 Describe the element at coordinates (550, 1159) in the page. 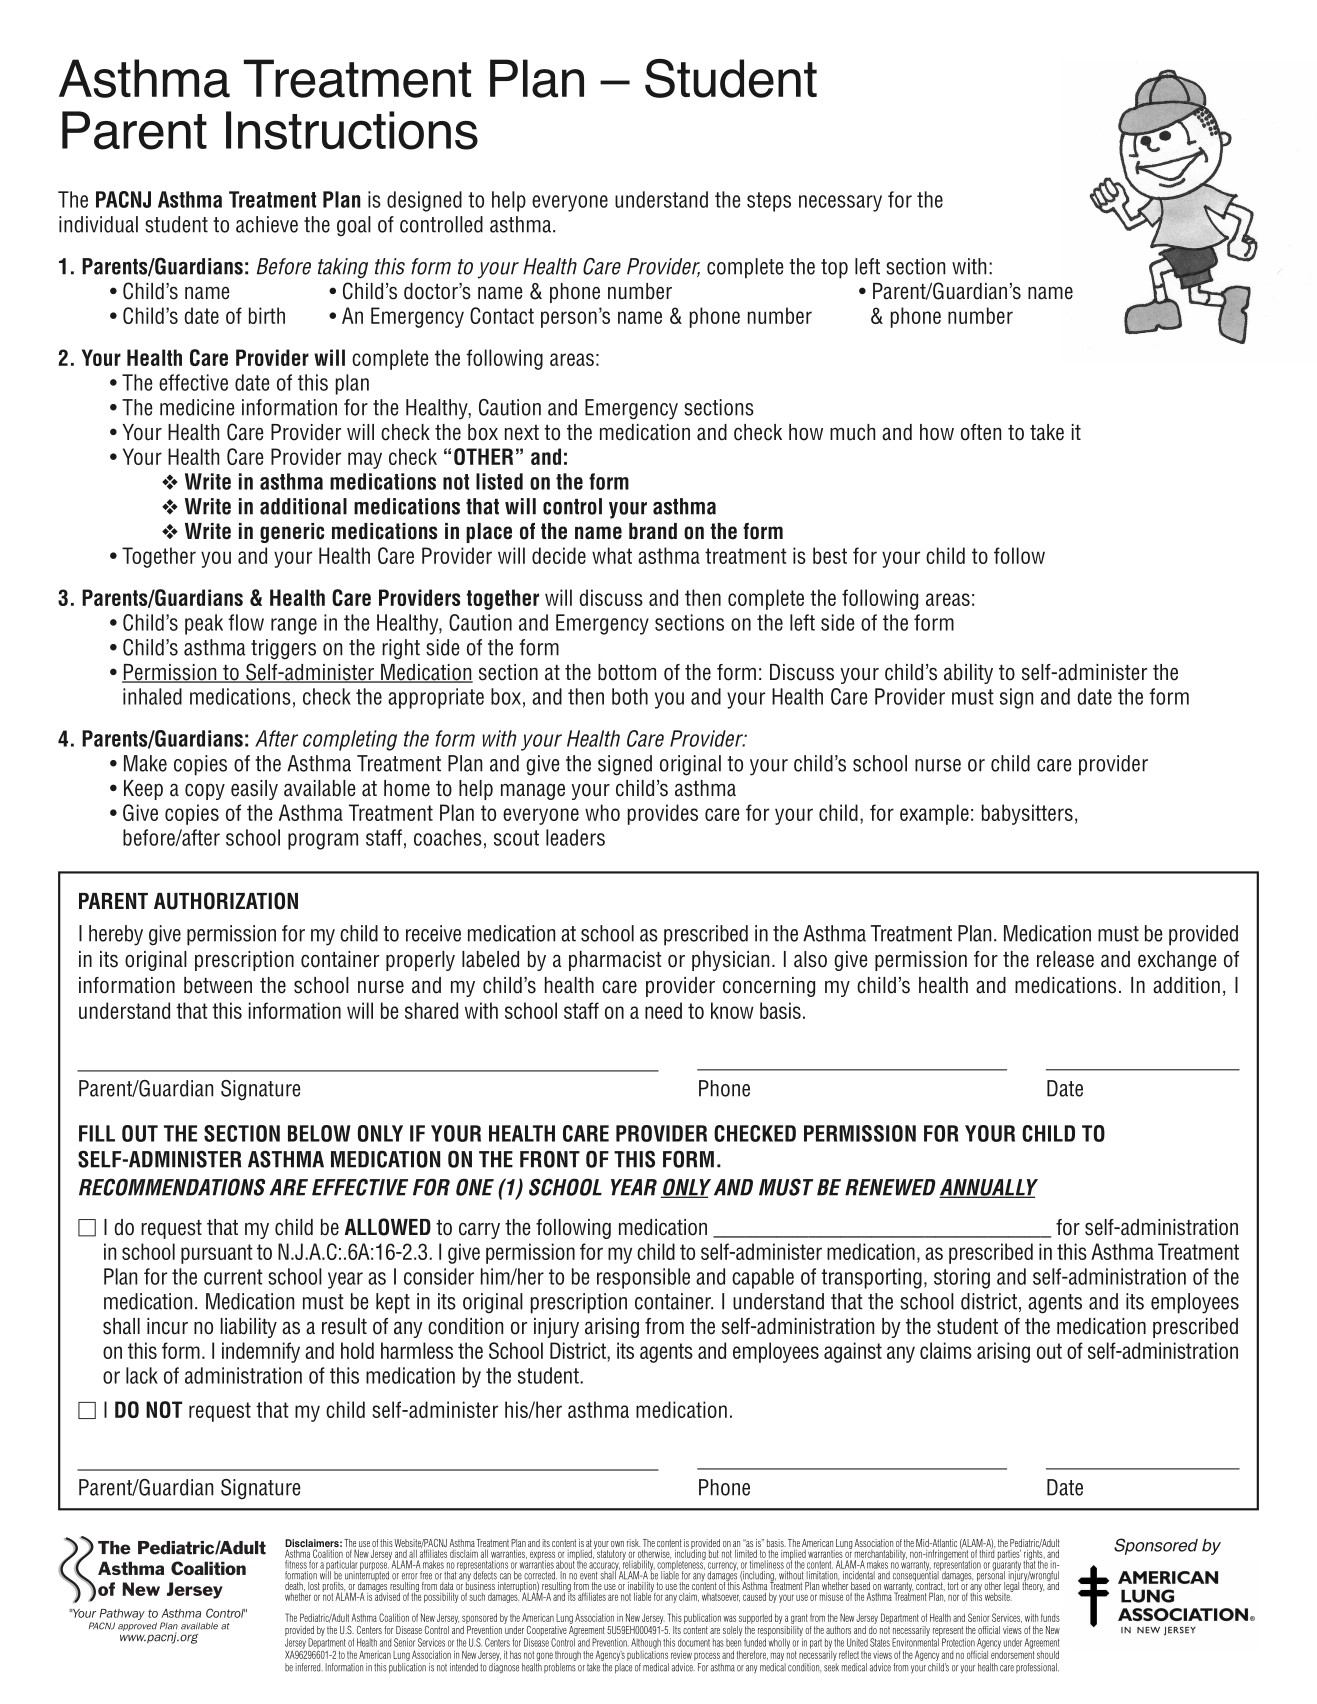

I see `FRONT` at that location.
